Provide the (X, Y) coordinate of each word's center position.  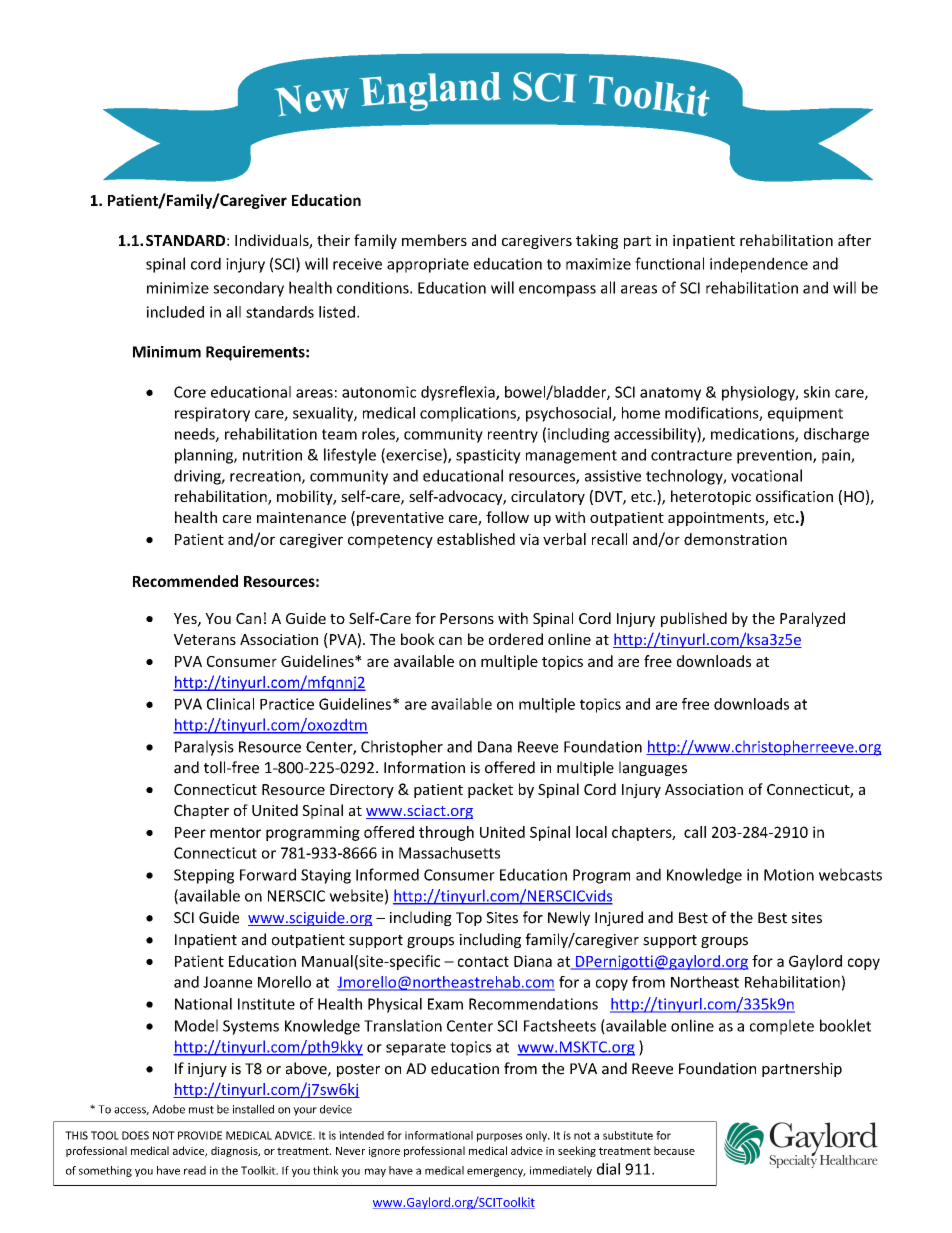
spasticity (488, 456)
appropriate (428, 265)
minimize (178, 288)
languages (653, 768)
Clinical (230, 704)
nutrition (272, 455)
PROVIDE (200, 1135)
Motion (789, 875)
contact (483, 961)
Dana (495, 747)
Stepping (204, 876)
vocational (766, 475)
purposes (500, 1137)
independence (759, 265)
